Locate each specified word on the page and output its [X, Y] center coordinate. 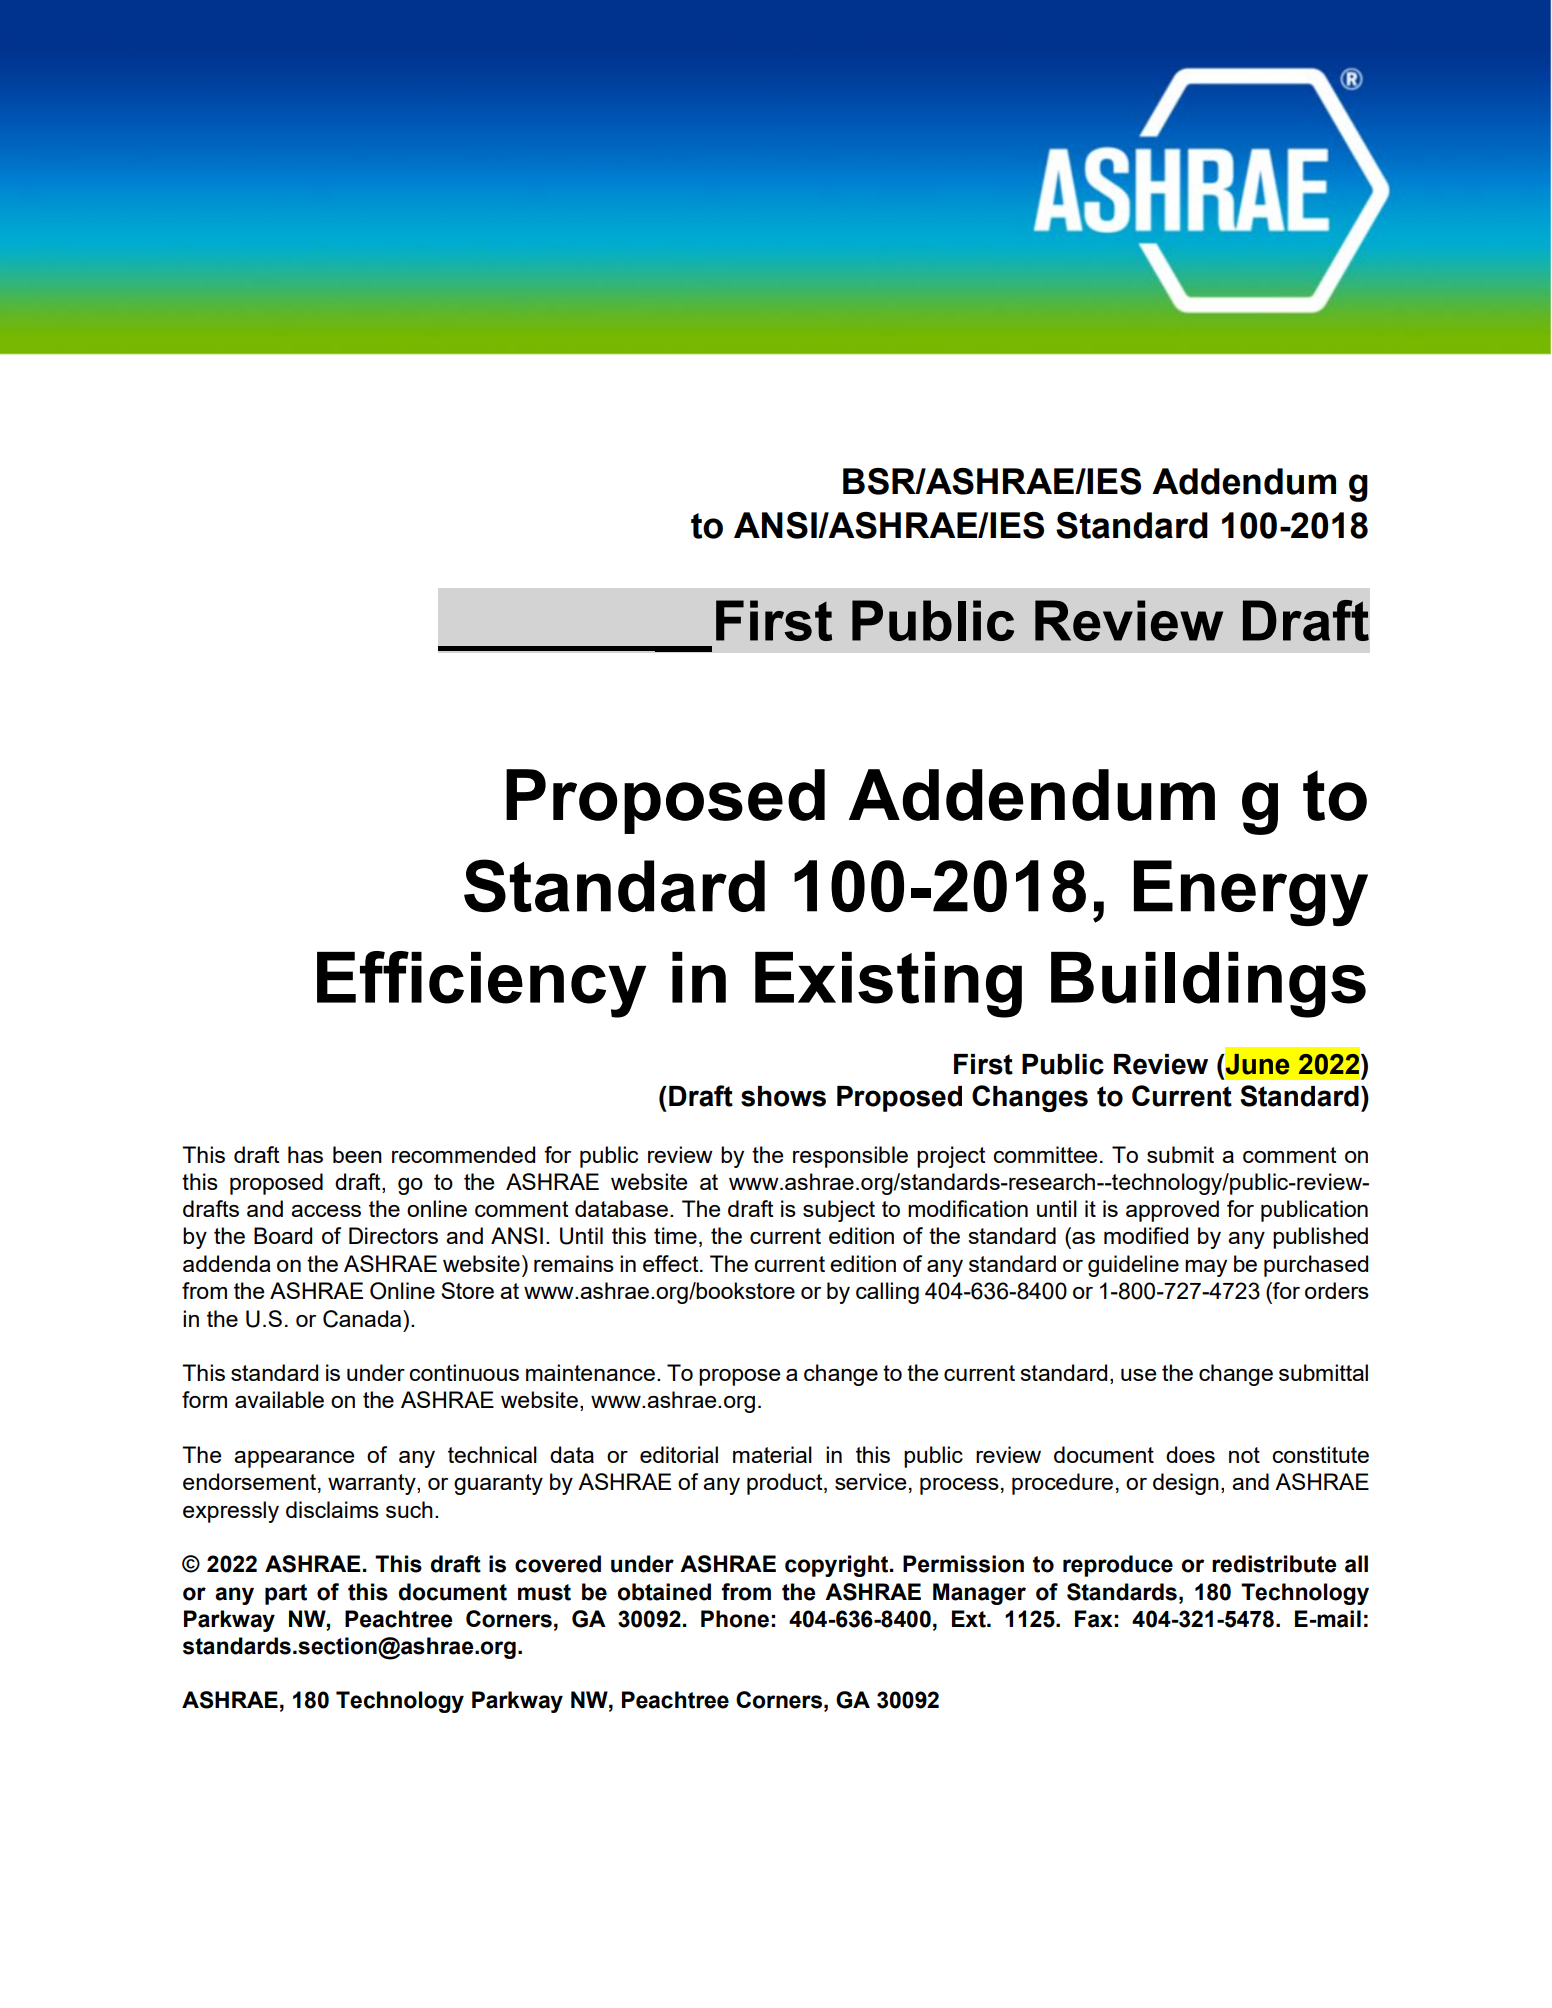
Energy [1251, 893]
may [1206, 1268]
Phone [735, 1619]
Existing [888, 985]
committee [1045, 1154]
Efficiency [481, 984]
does [1190, 1454]
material [772, 1454]
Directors [393, 1235]
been [357, 1154]
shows [783, 1096]
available [279, 1399]
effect [672, 1263]
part [286, 1594]
